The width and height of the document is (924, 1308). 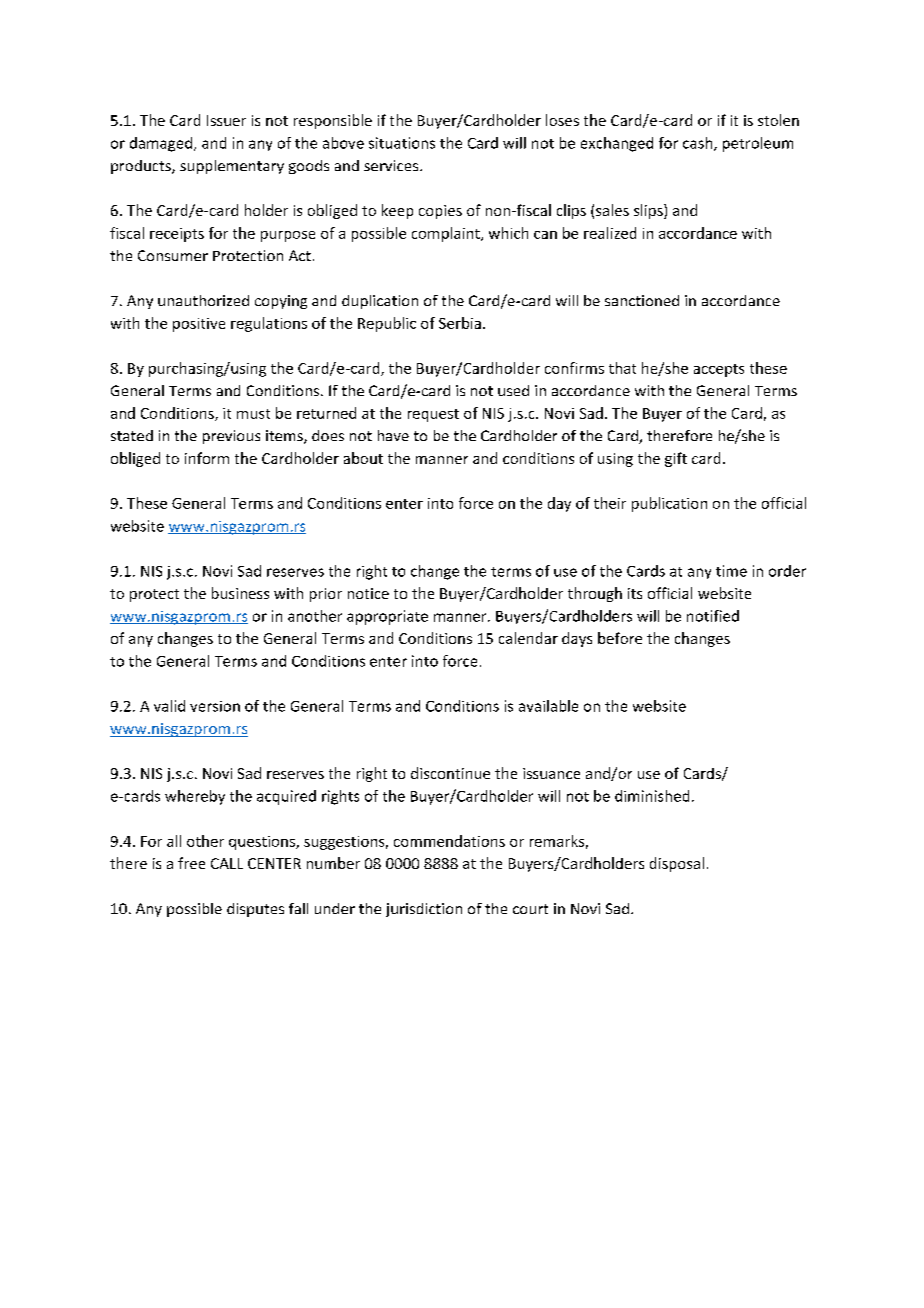 I want to click on notified, so click(x=713, y=616).
